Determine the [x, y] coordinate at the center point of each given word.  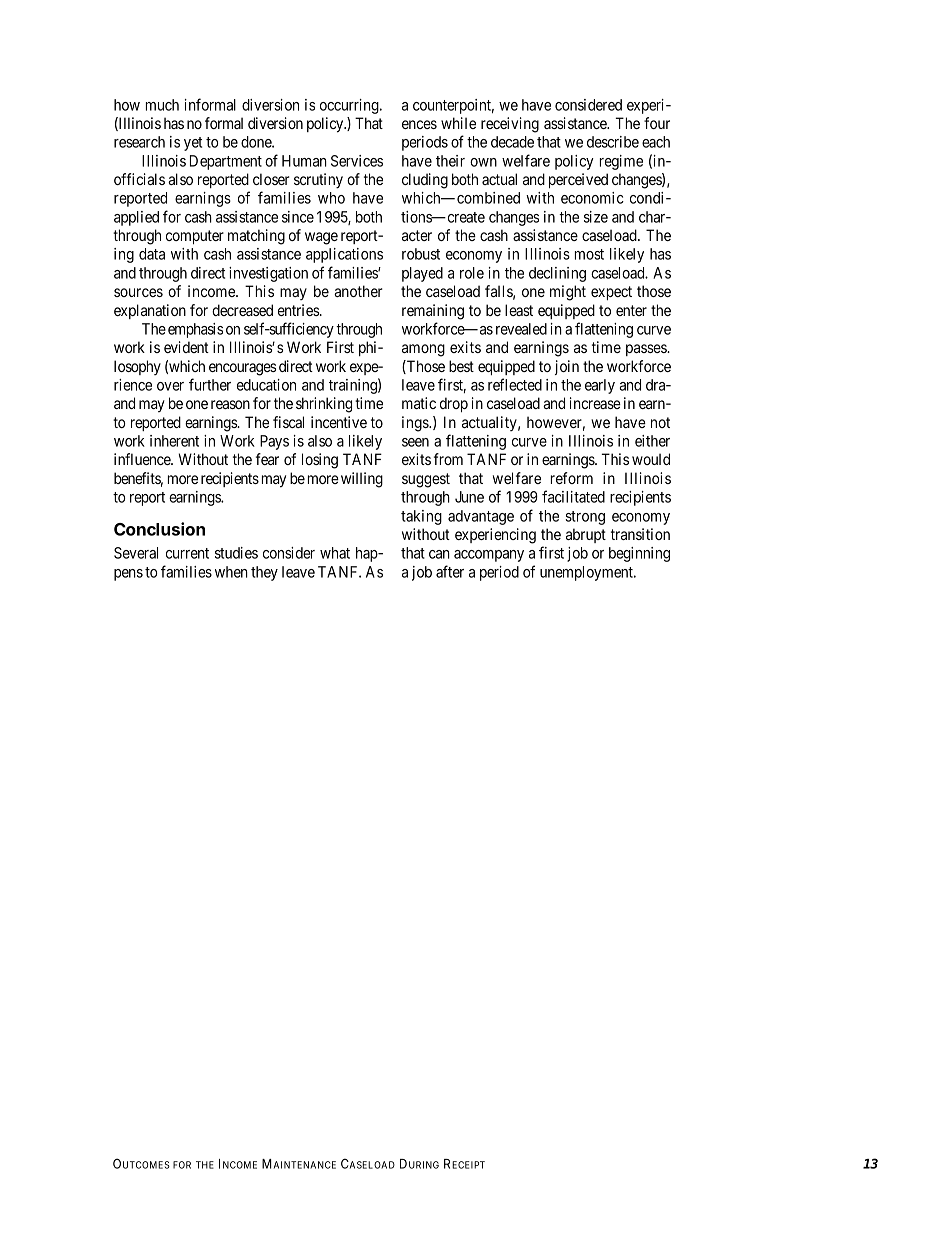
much [162, 105]
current [187, 553]
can [439, 554]
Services [357, 161]
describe [613, 142]
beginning [639, 554]
